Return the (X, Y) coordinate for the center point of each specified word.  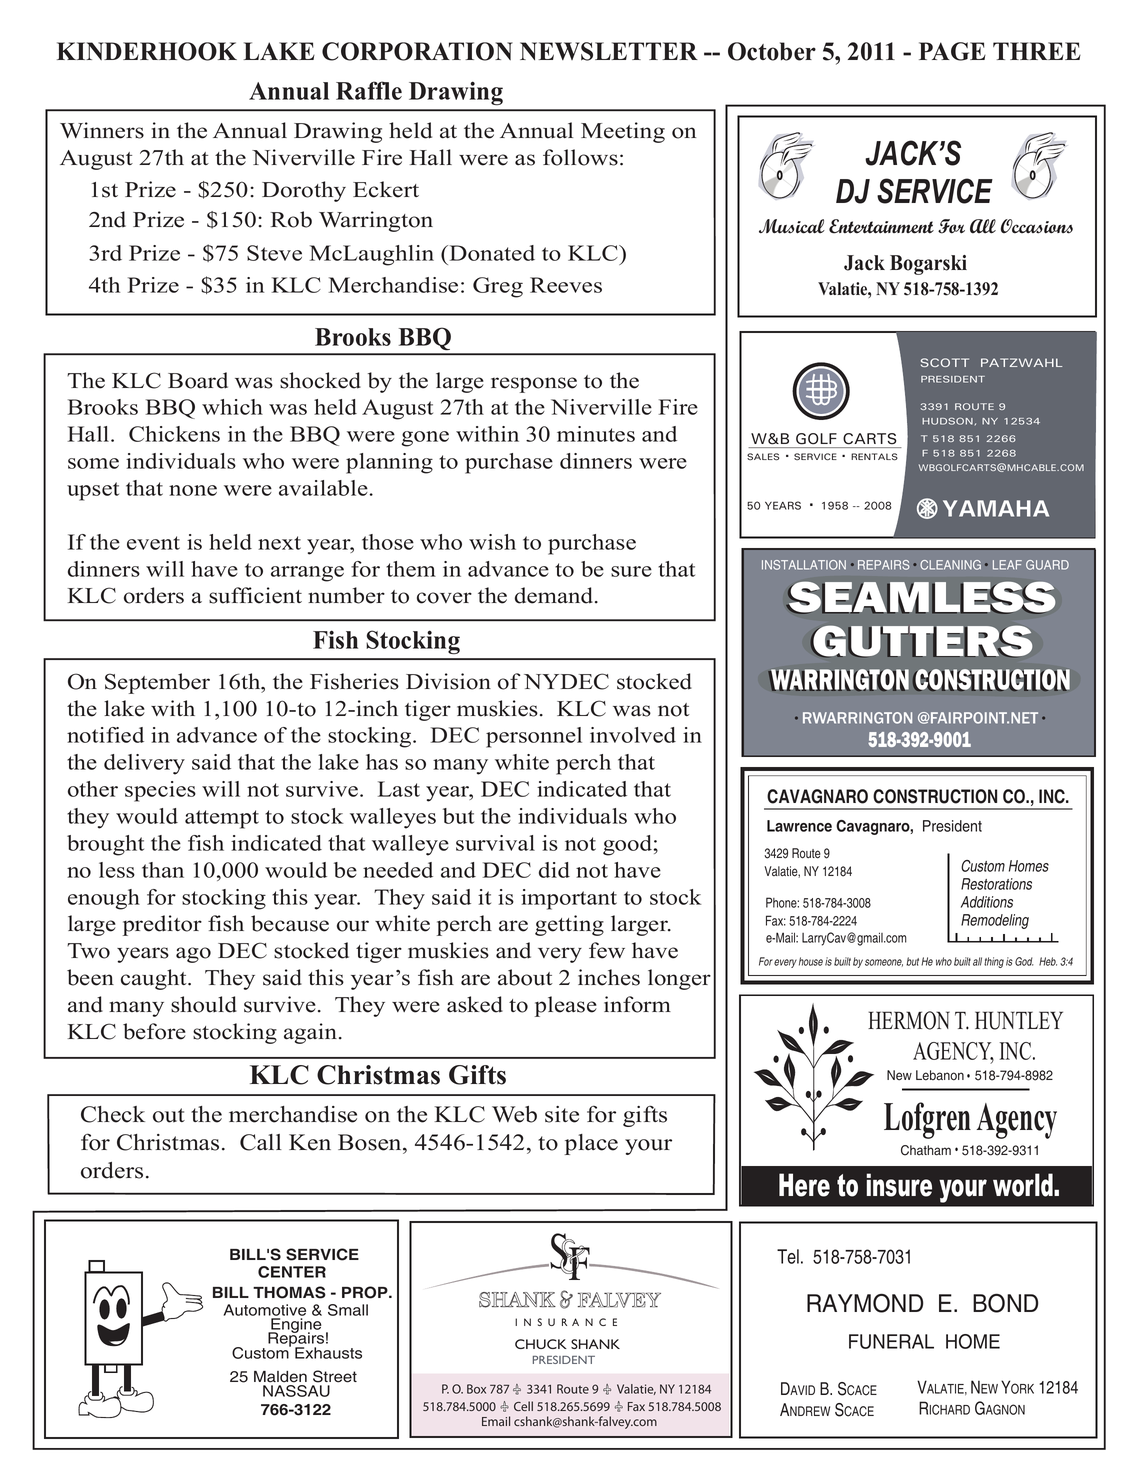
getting (569, 925)
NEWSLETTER (609, 51)
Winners (102, 130)
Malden (280, 1377)
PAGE (952, 51)
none (193, 490)
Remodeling (995, 921)
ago (193, 955)
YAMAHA (996, 508)
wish (492, 542)
